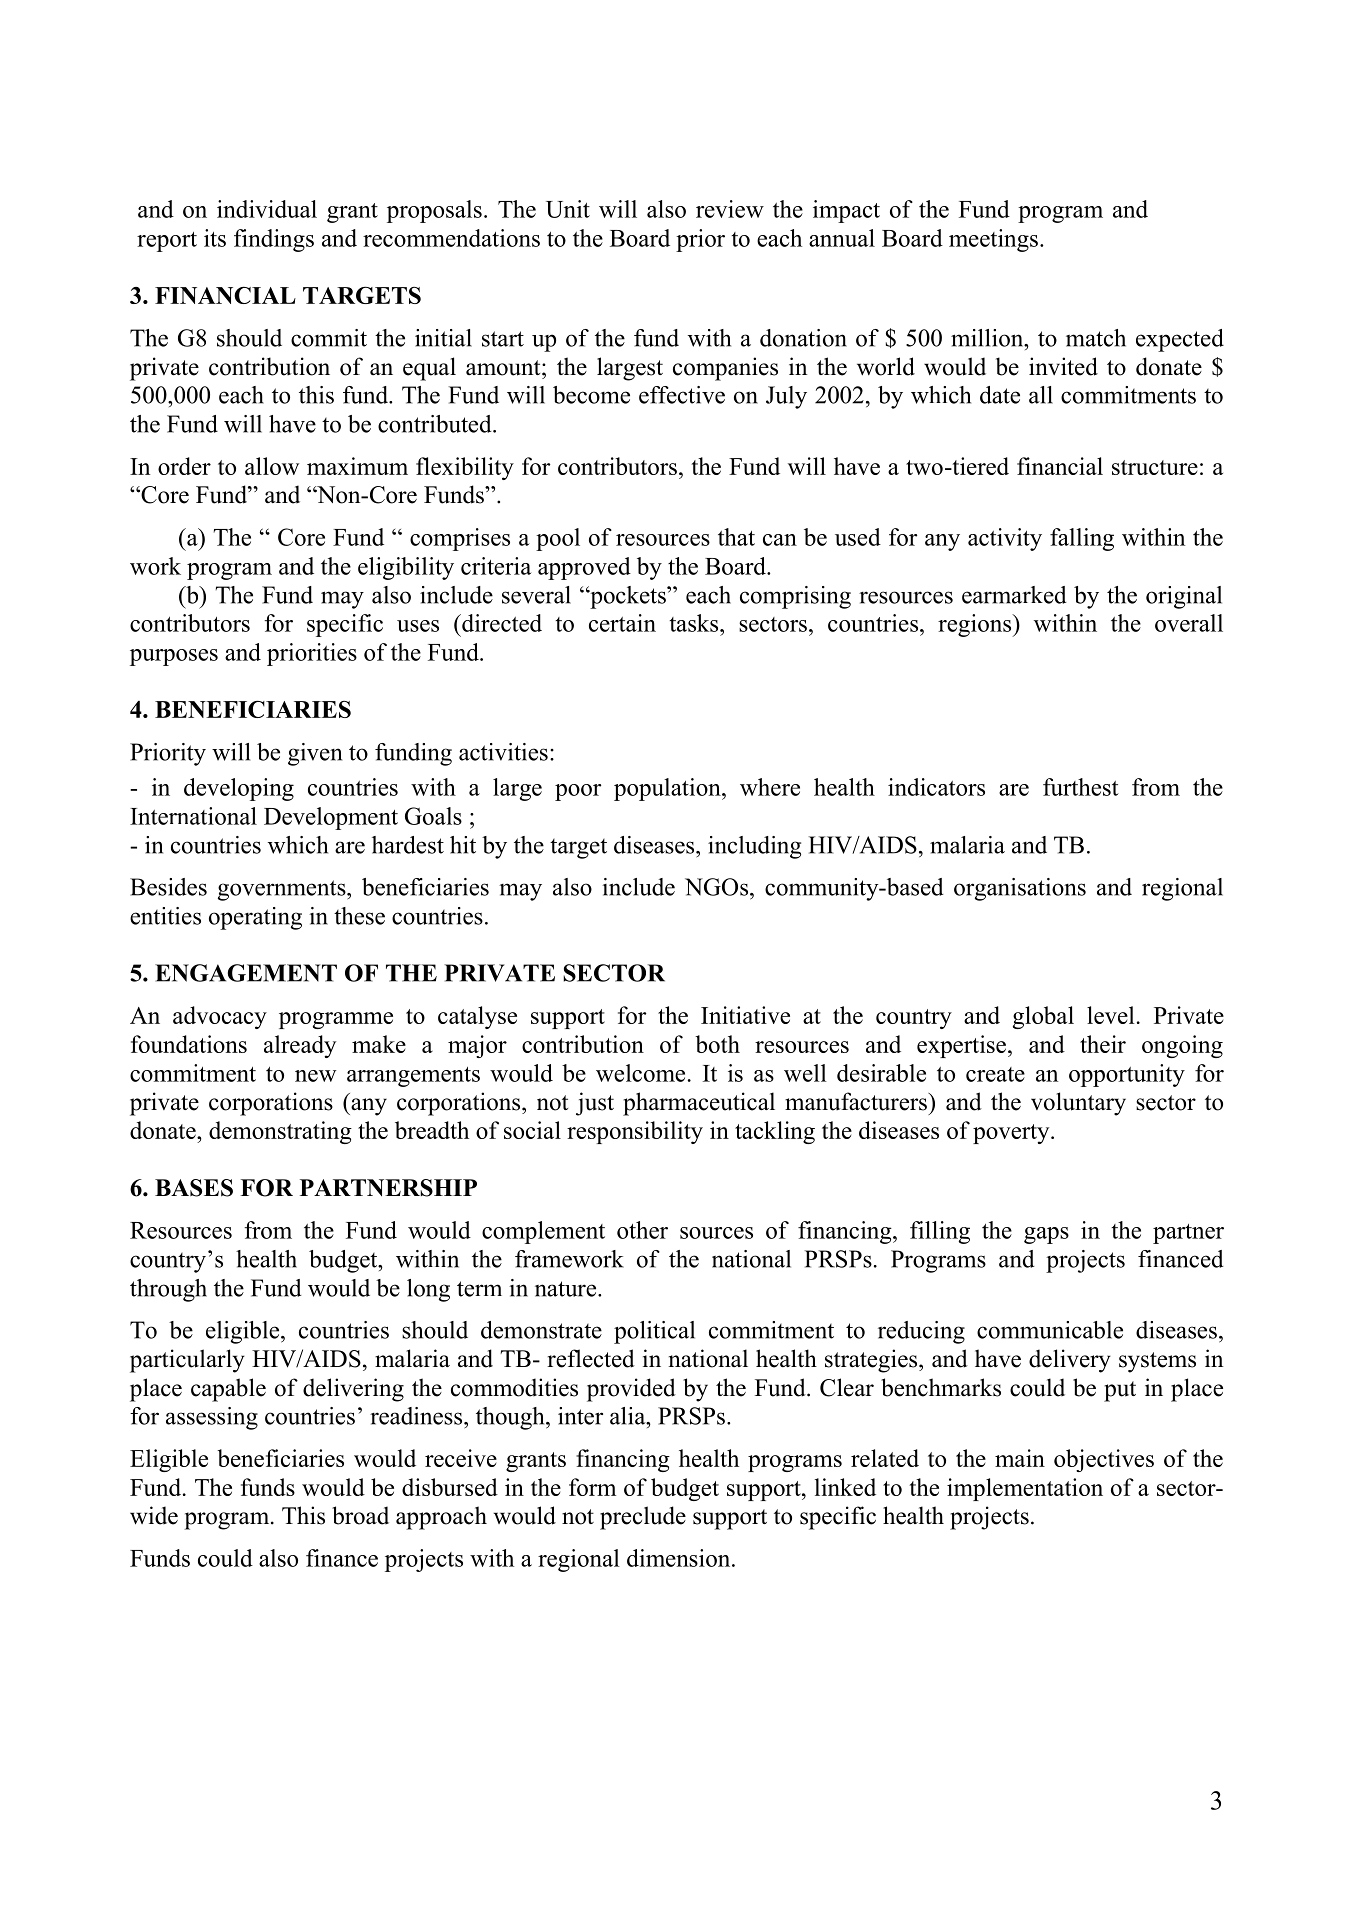  I want to click on organisations, so click(1020, 889).
